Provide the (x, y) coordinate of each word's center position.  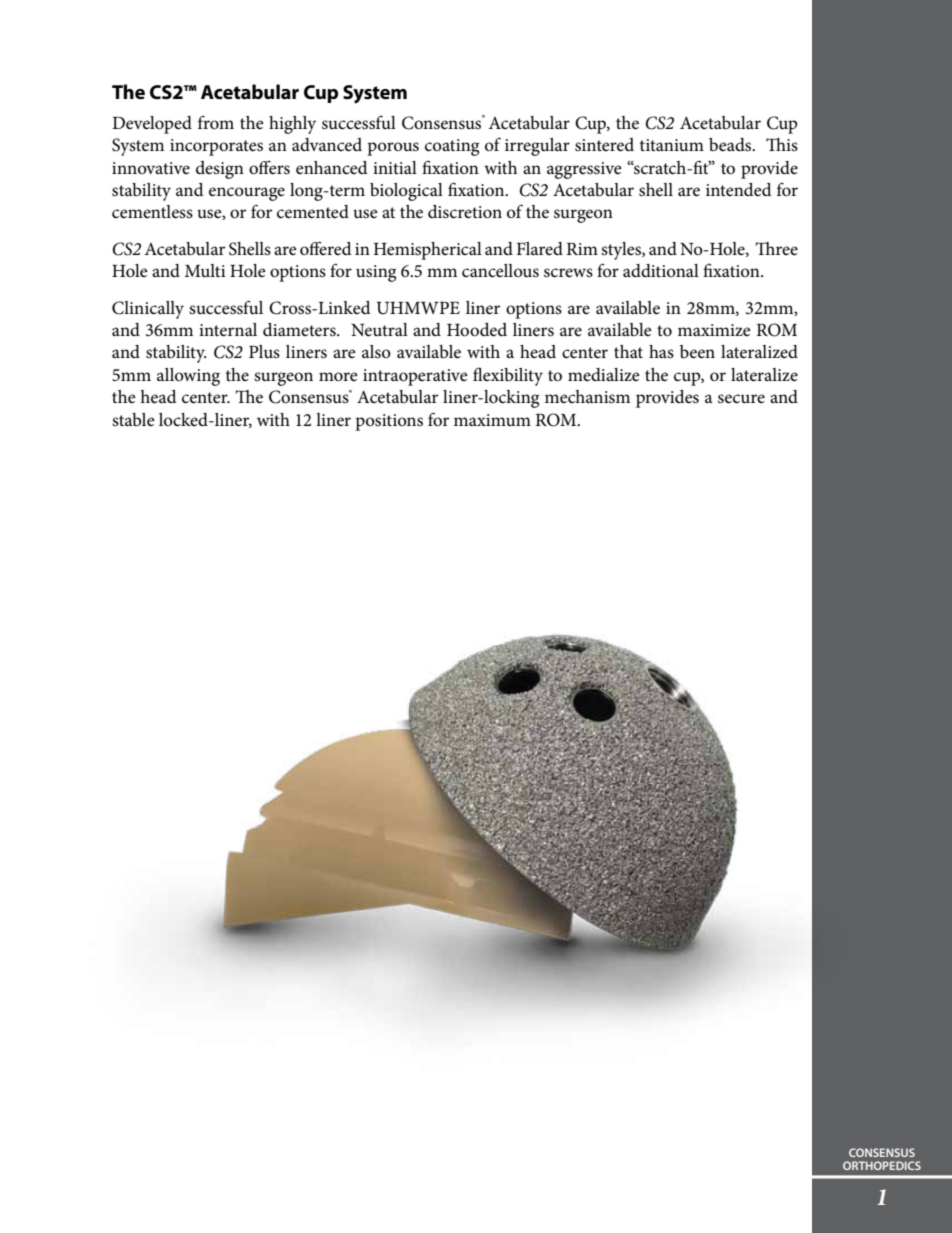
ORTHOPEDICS (882, 1165)
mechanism (587, 397)
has (661, 351)
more (338, 377)
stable (133, 419)
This (782, 144)
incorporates (216, 147)
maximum (492, 420)
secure (741, 399)
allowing (188, 377)
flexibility (508, 376)
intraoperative (415, 377)
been (697, 352)
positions (389, 422)
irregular (537, 147)
